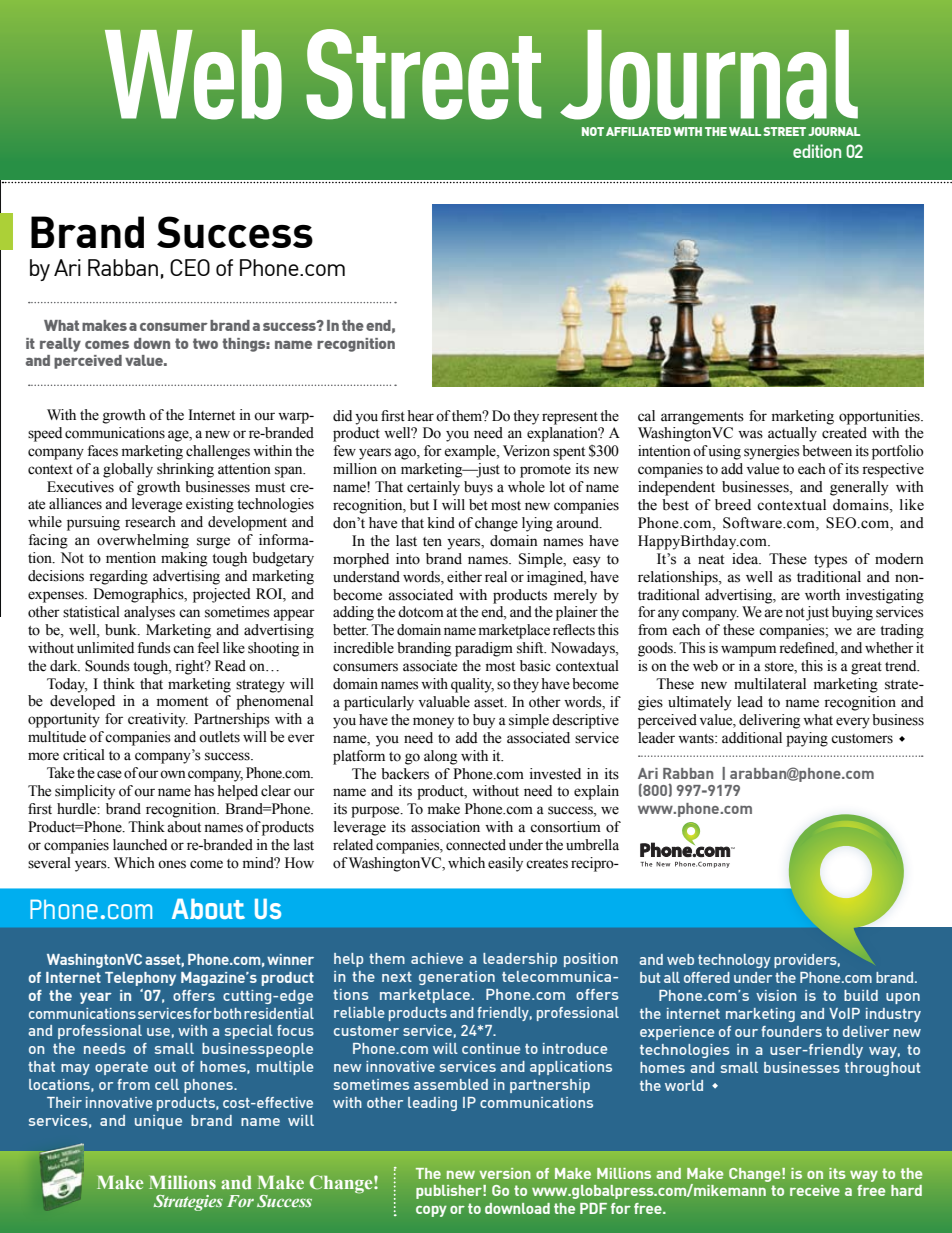 The width and height of the screenshot is (952, 1233). I want to click on paying, so click(807, 739).
